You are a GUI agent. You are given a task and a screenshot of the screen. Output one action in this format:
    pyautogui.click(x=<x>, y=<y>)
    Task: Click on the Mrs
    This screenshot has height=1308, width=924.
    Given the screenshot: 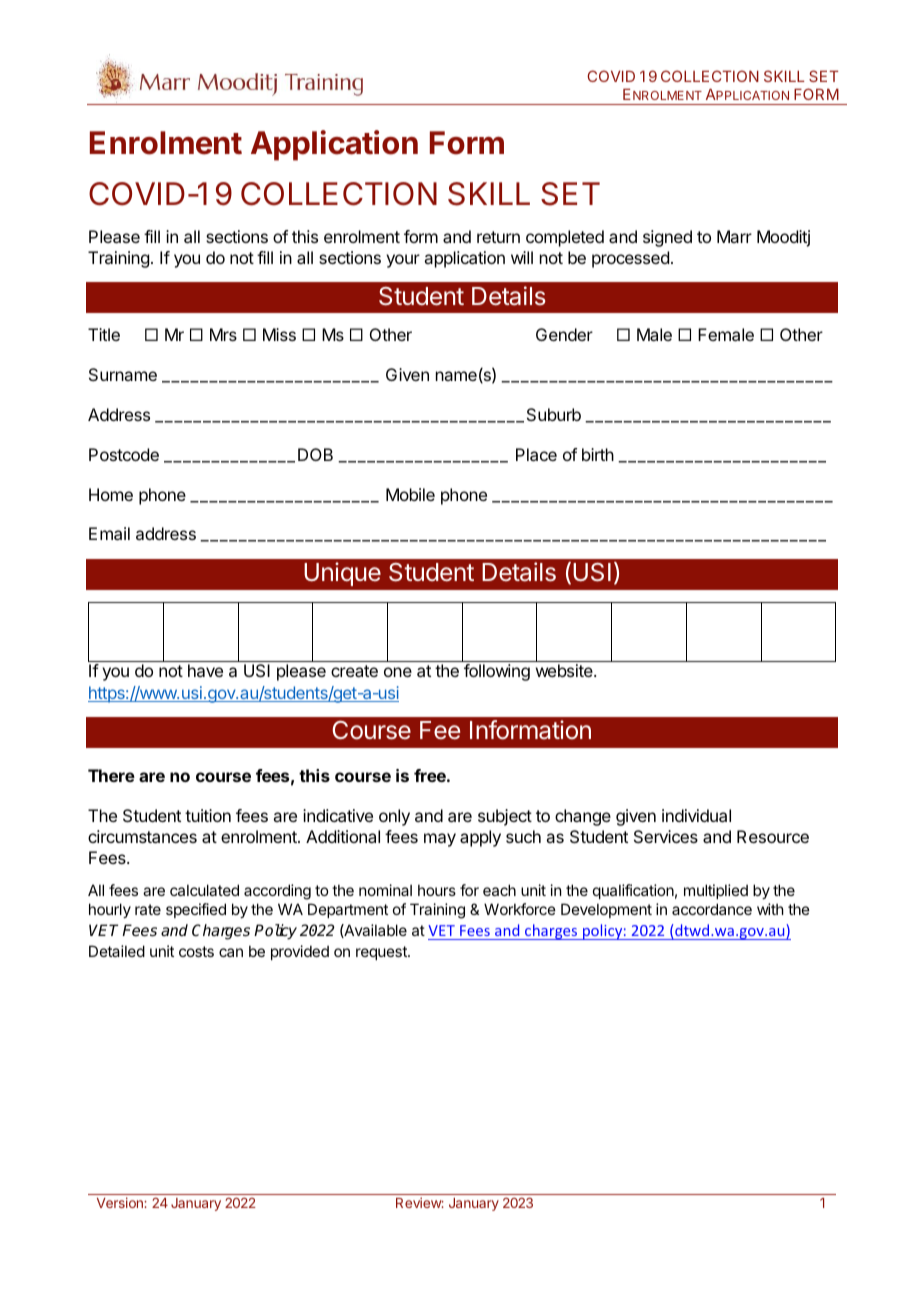 What is the action you would take?
    pyautogui.click(x=223, y=334)
